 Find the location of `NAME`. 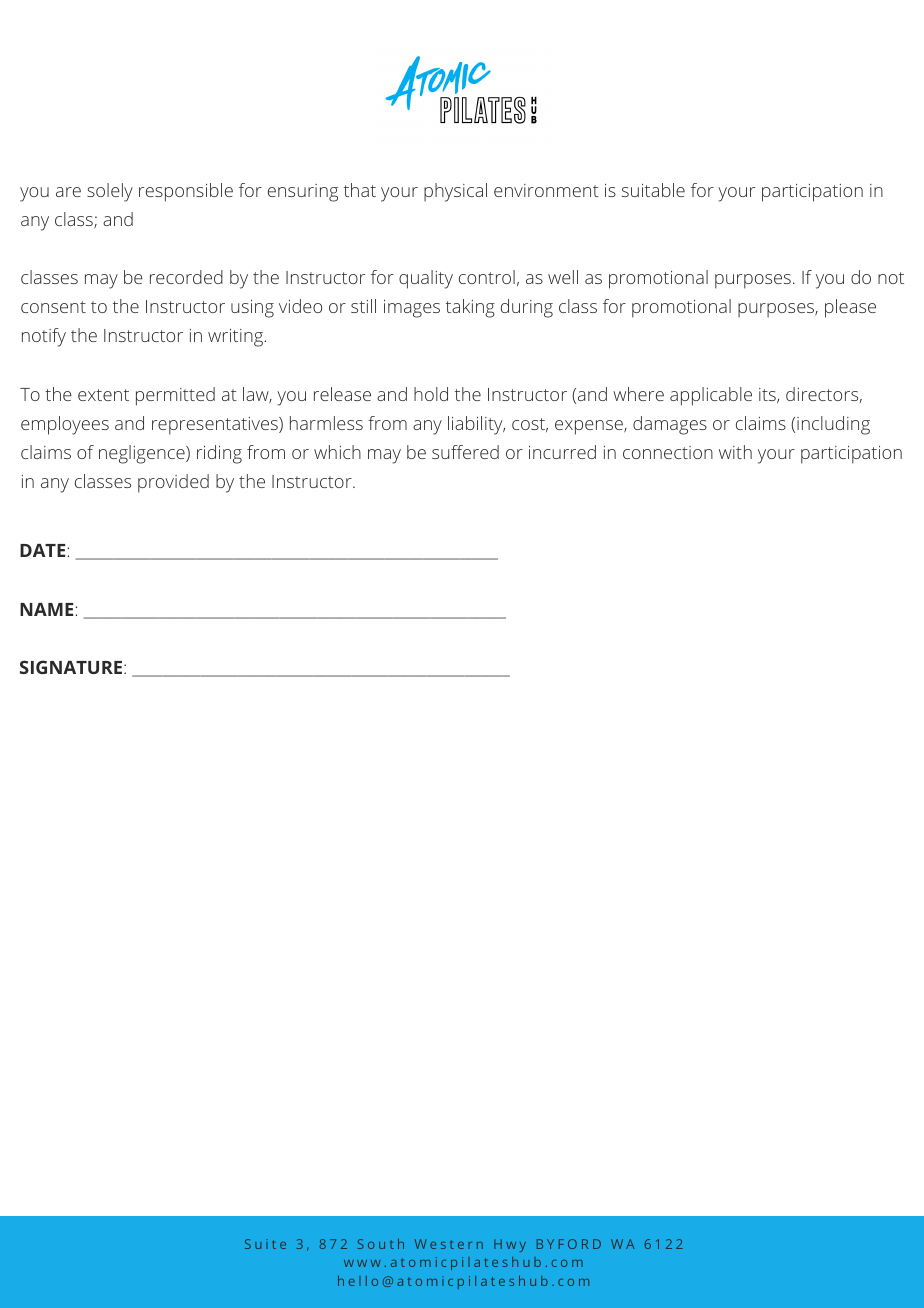

NAME is located at coordinates (48, 609).
